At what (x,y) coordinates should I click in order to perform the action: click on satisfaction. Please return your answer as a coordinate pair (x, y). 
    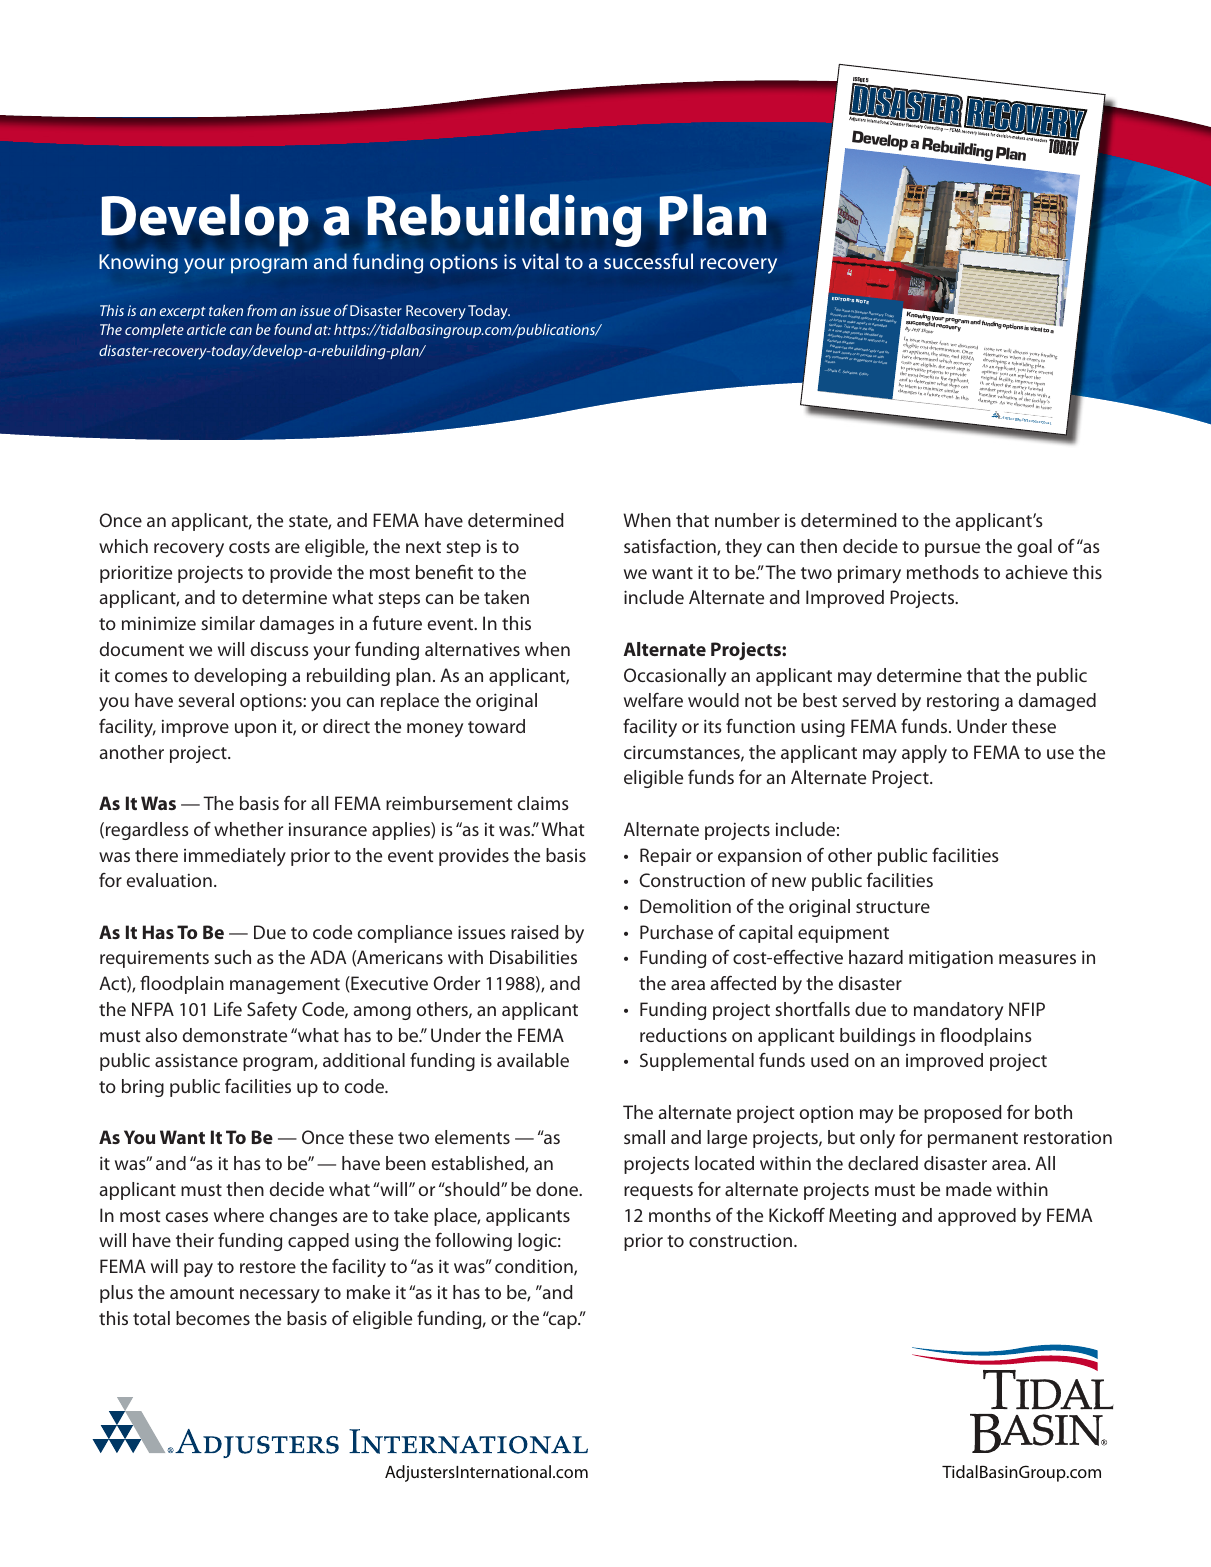
    Looking at the image, I should click on (671, 547).
